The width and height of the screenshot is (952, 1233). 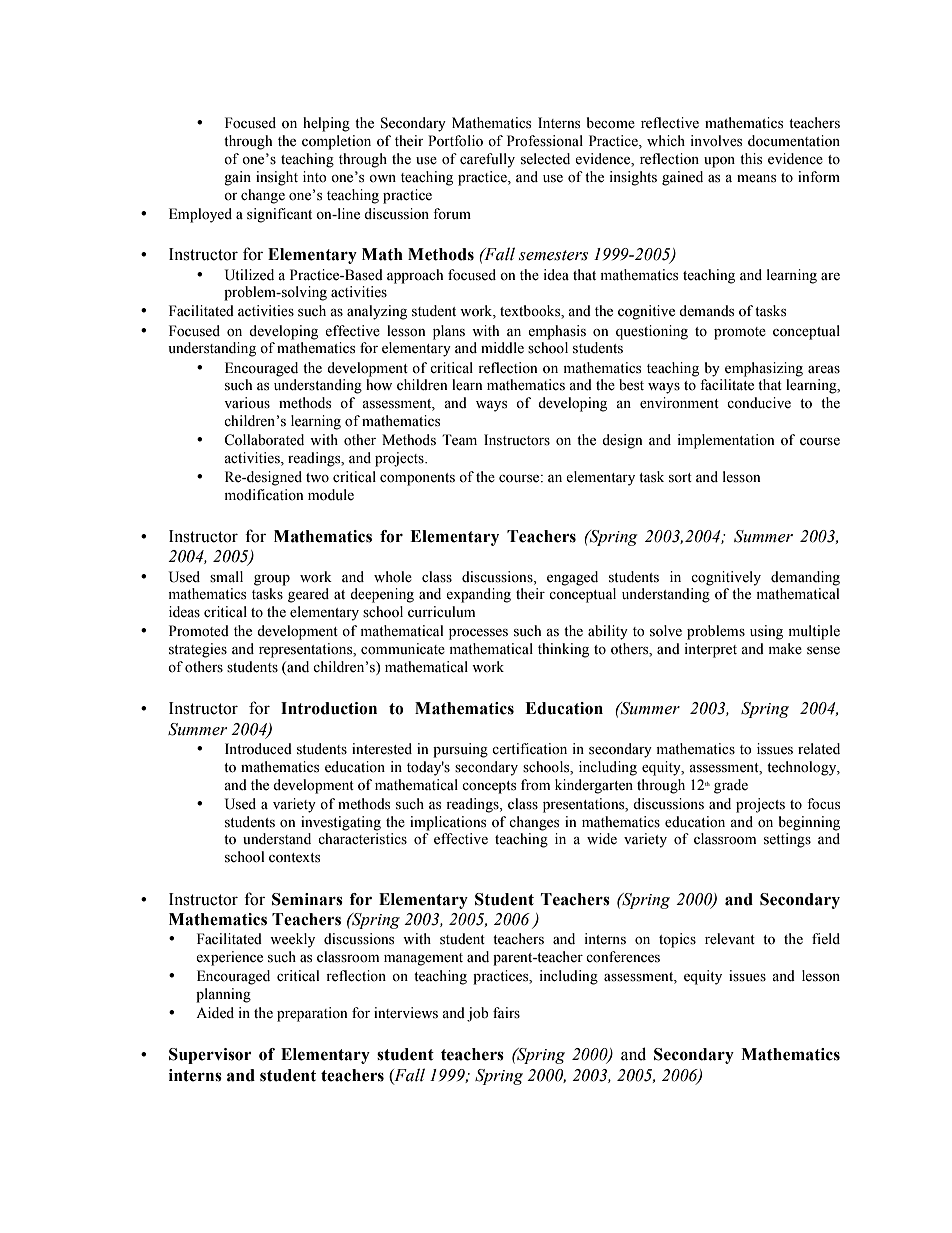 What do you see at coordinates (459, 440) in the screenshot?
I see `Team` at bounding box center [459, 440].
